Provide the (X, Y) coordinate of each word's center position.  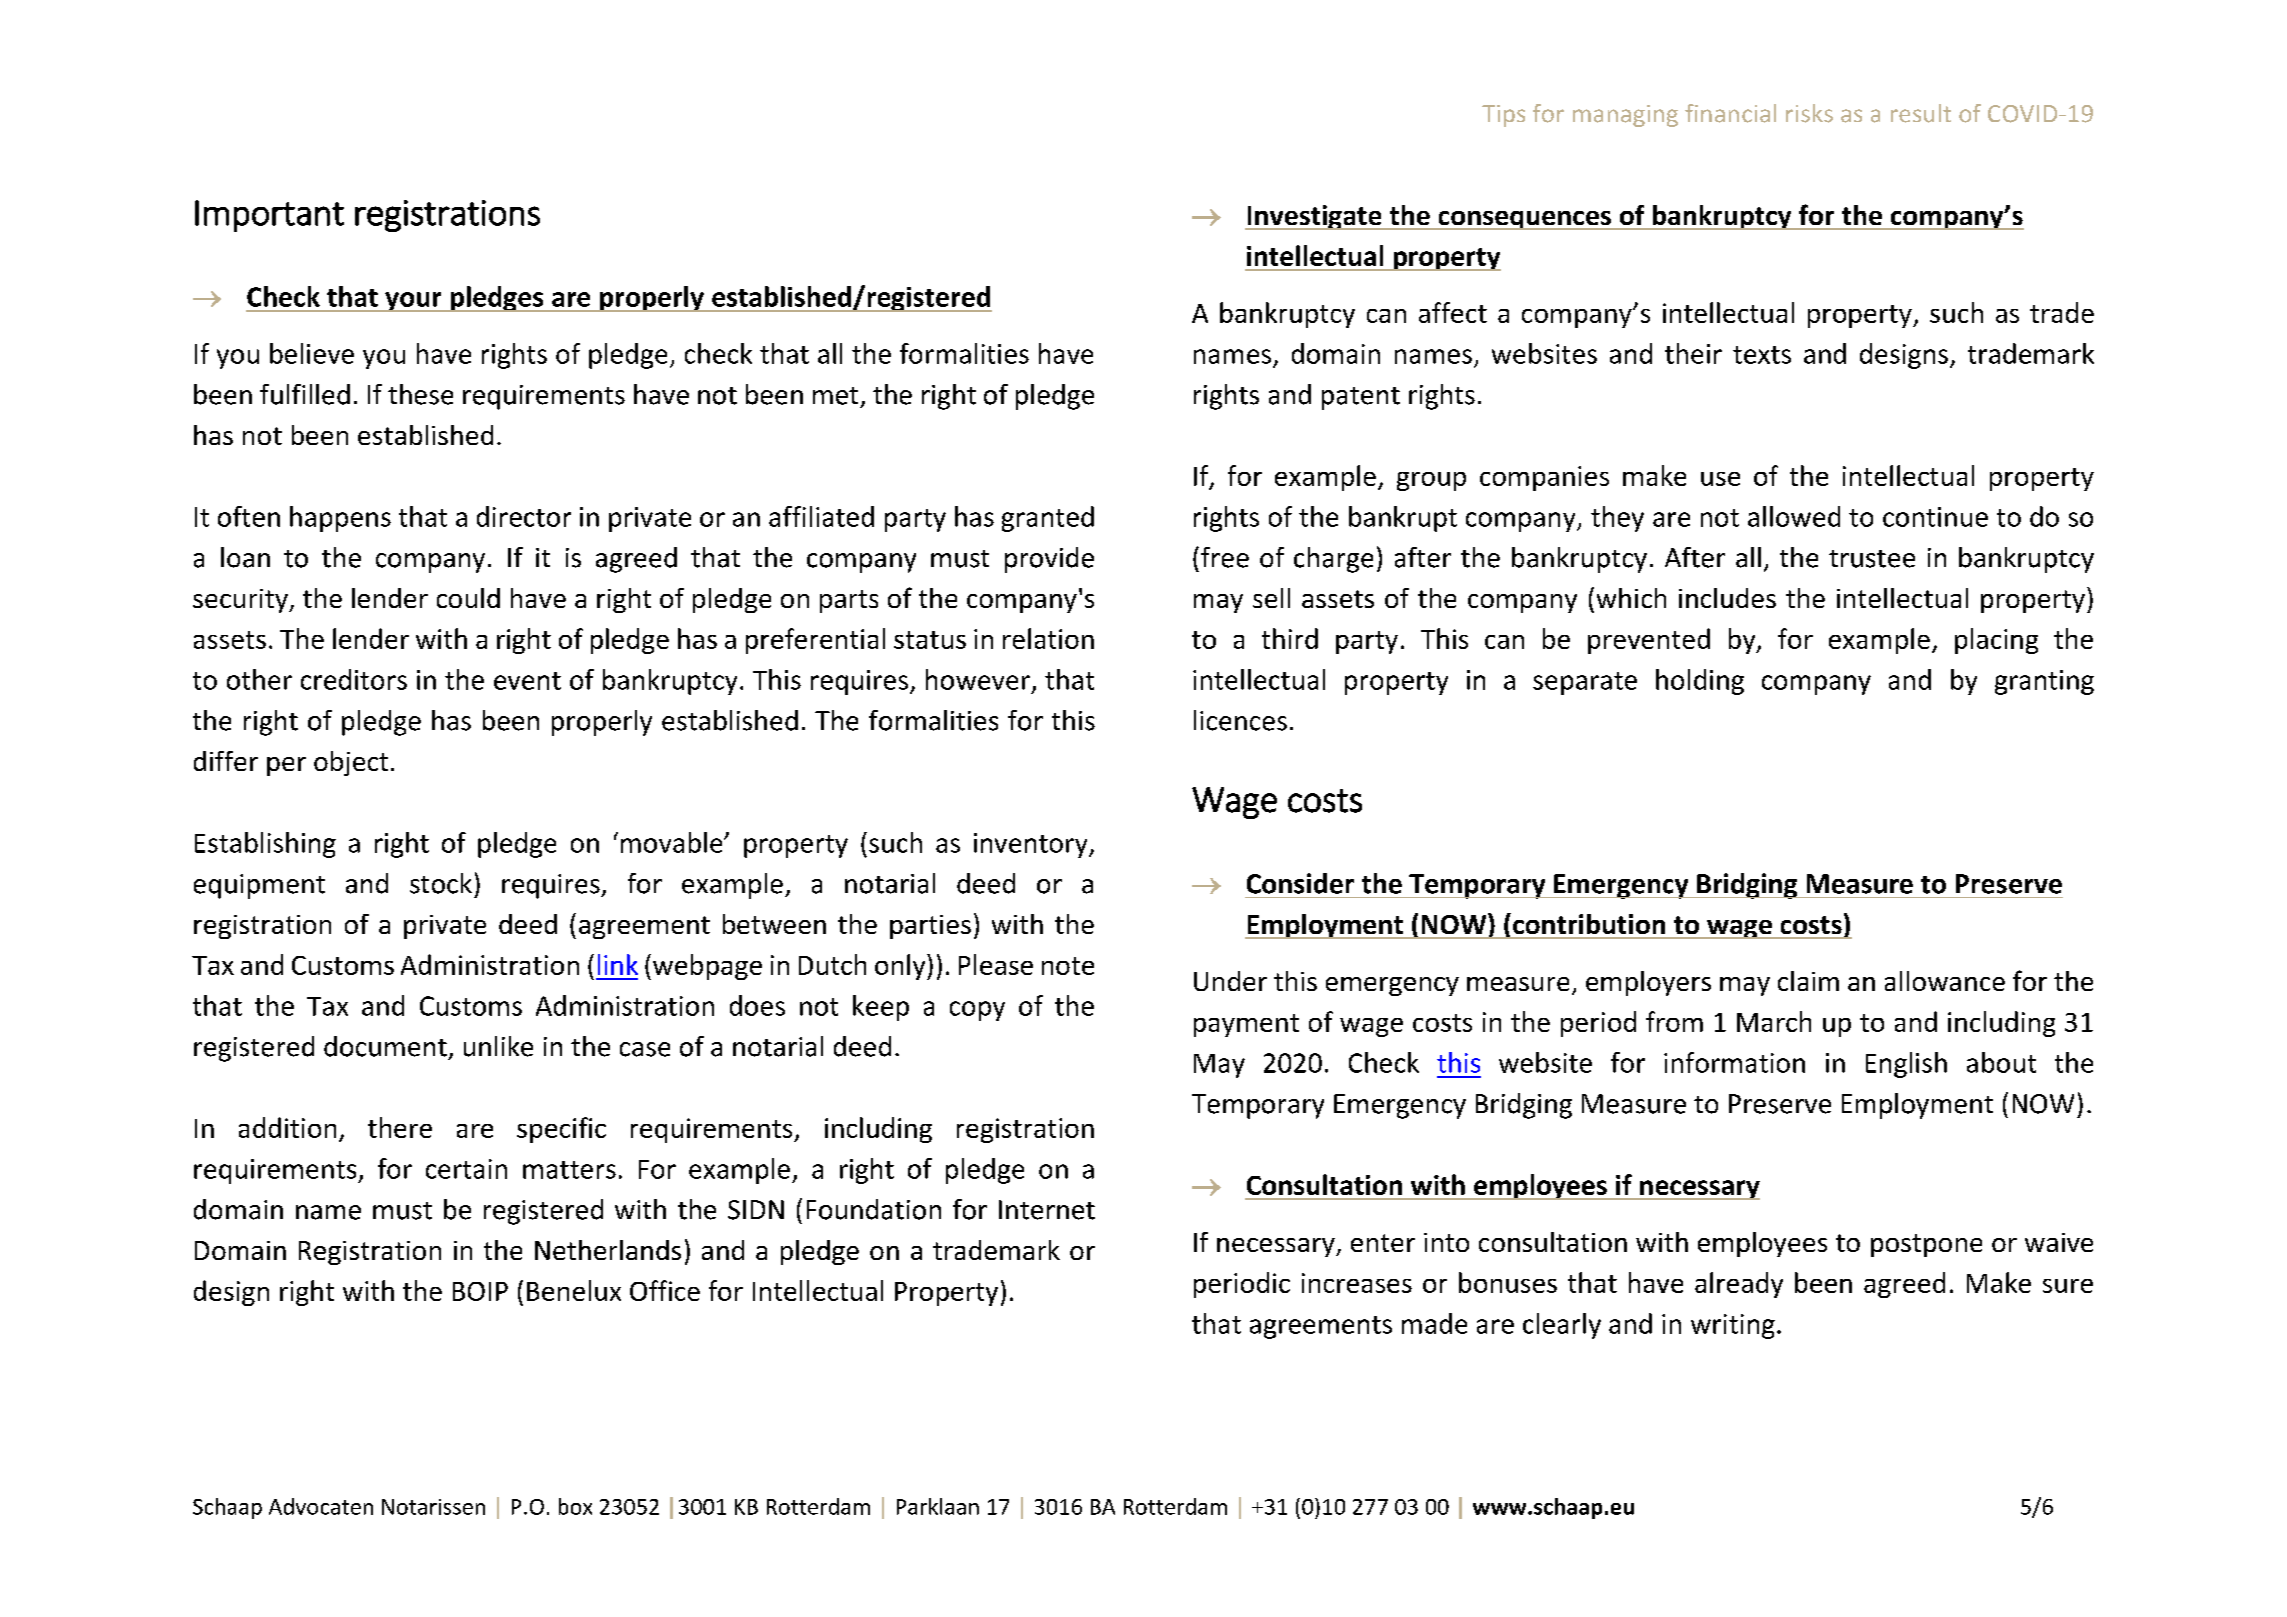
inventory (1032, 845)
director (524, 516)
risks (1809, 113)
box (575, 1506)
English (1906, 1065)
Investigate (1314, 217)
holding (1700, 682)
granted (1048, 519)
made (1434, 1323)
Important (269, 216)
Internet (1047, 1210)
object (351, 763)
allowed (1794, 516)
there (400, 1127)
